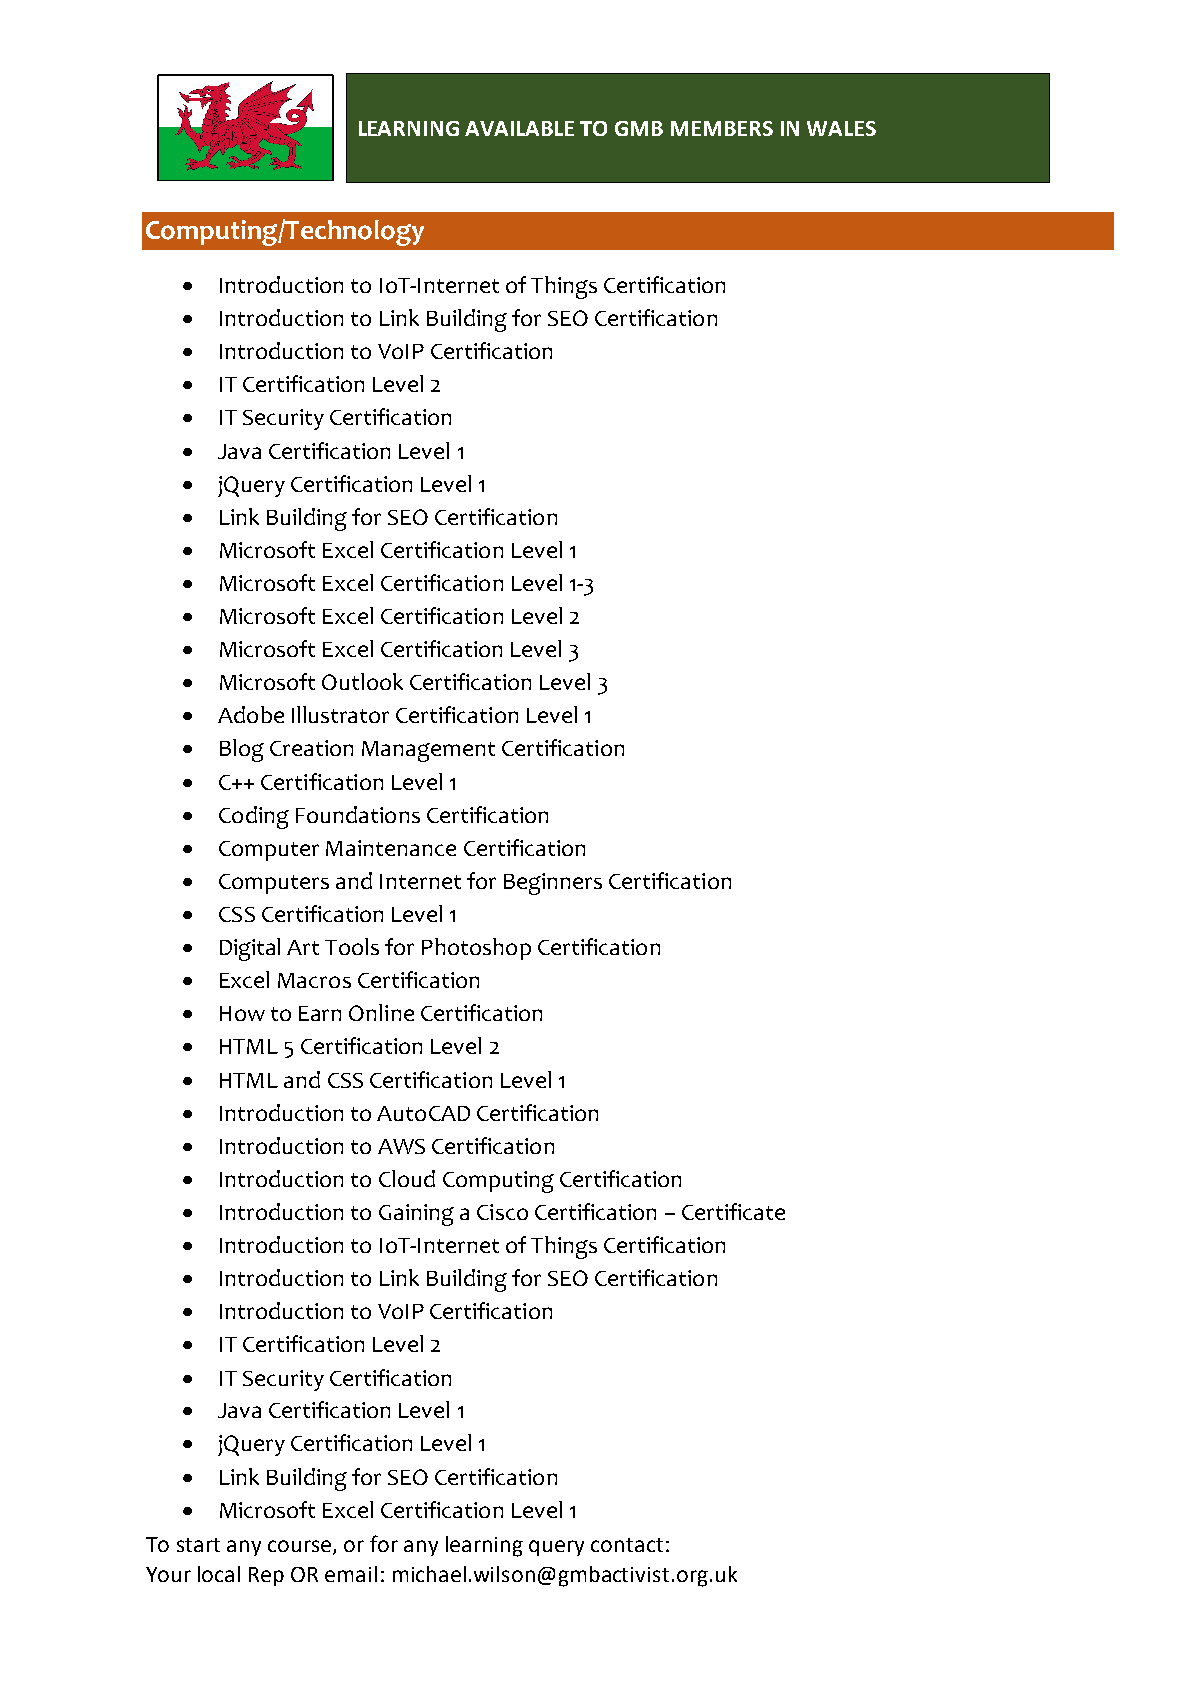  I want to click on Beginners, so click(553, 884).
